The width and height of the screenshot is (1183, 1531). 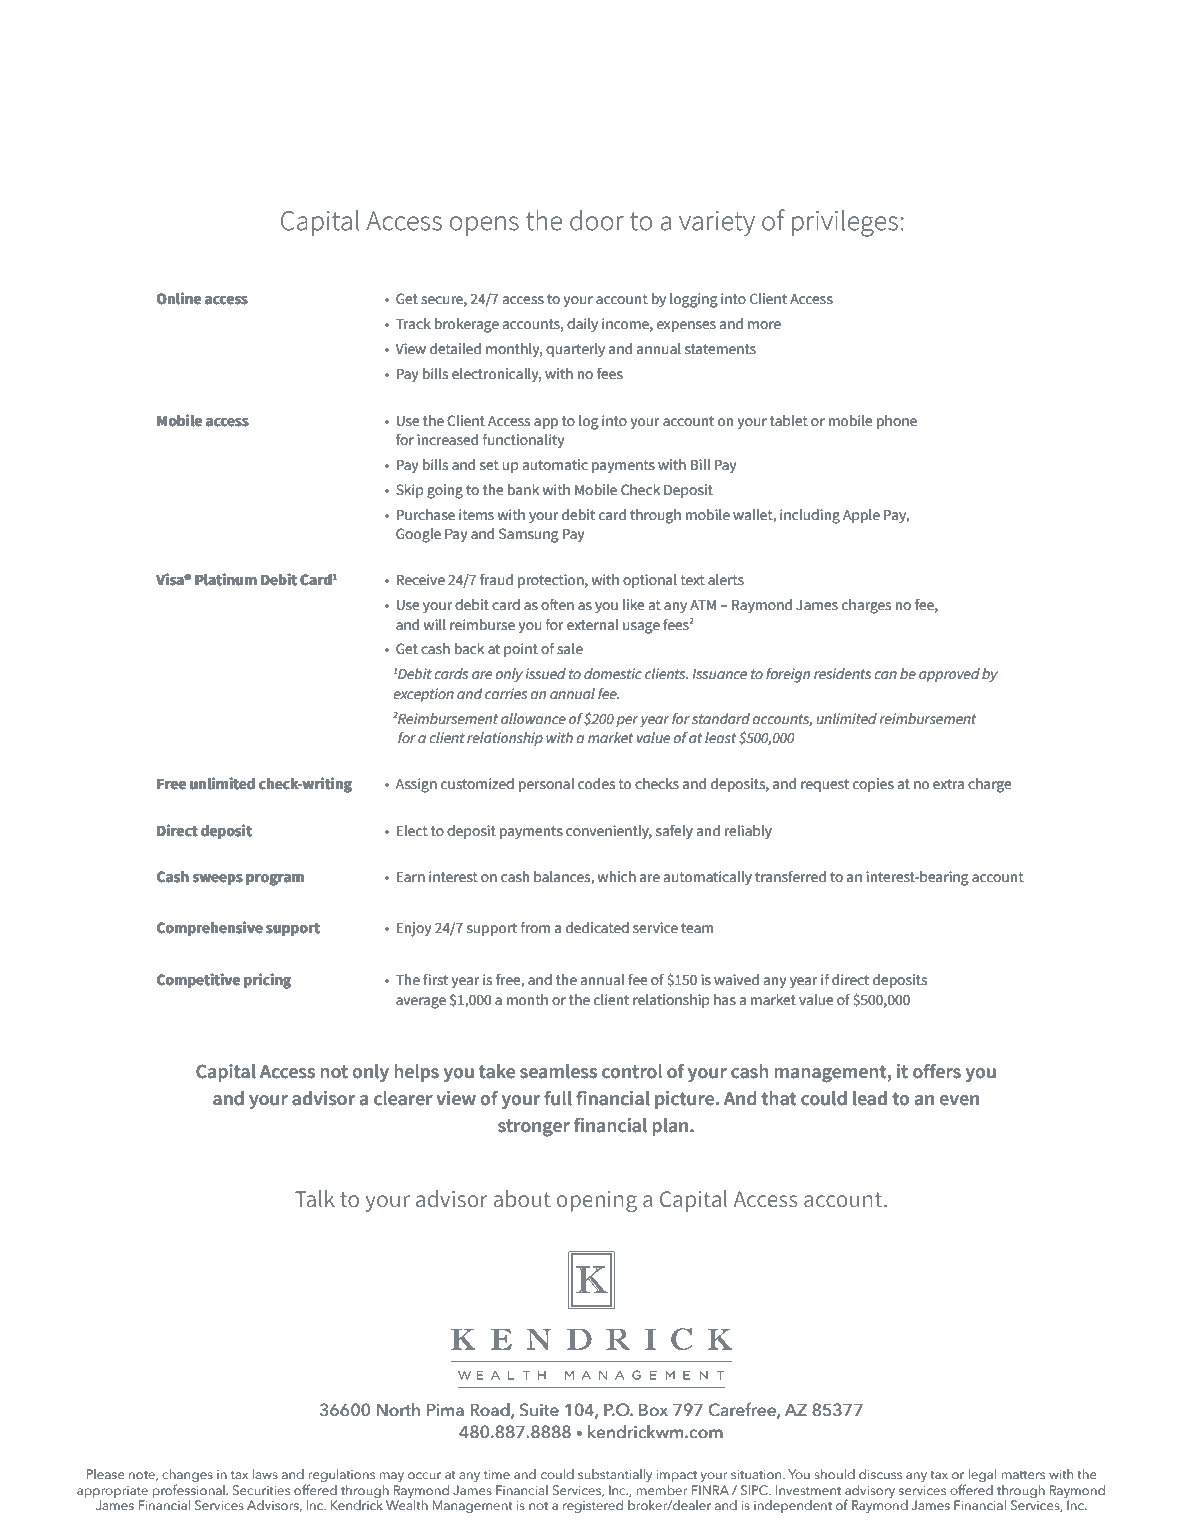 I want to click on changes, so click(x=187, y=1476).
